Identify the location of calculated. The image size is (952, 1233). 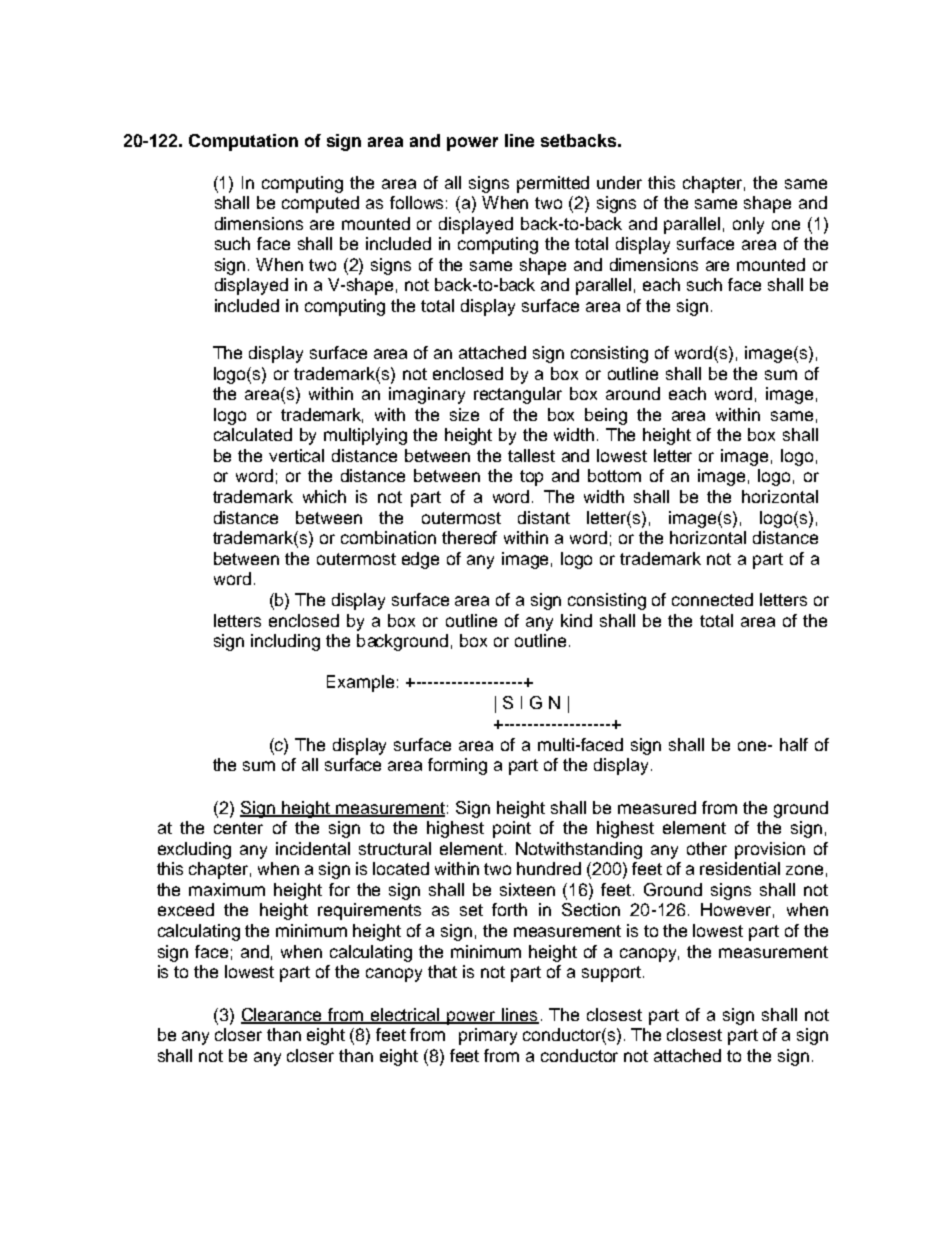
(253, 434).
